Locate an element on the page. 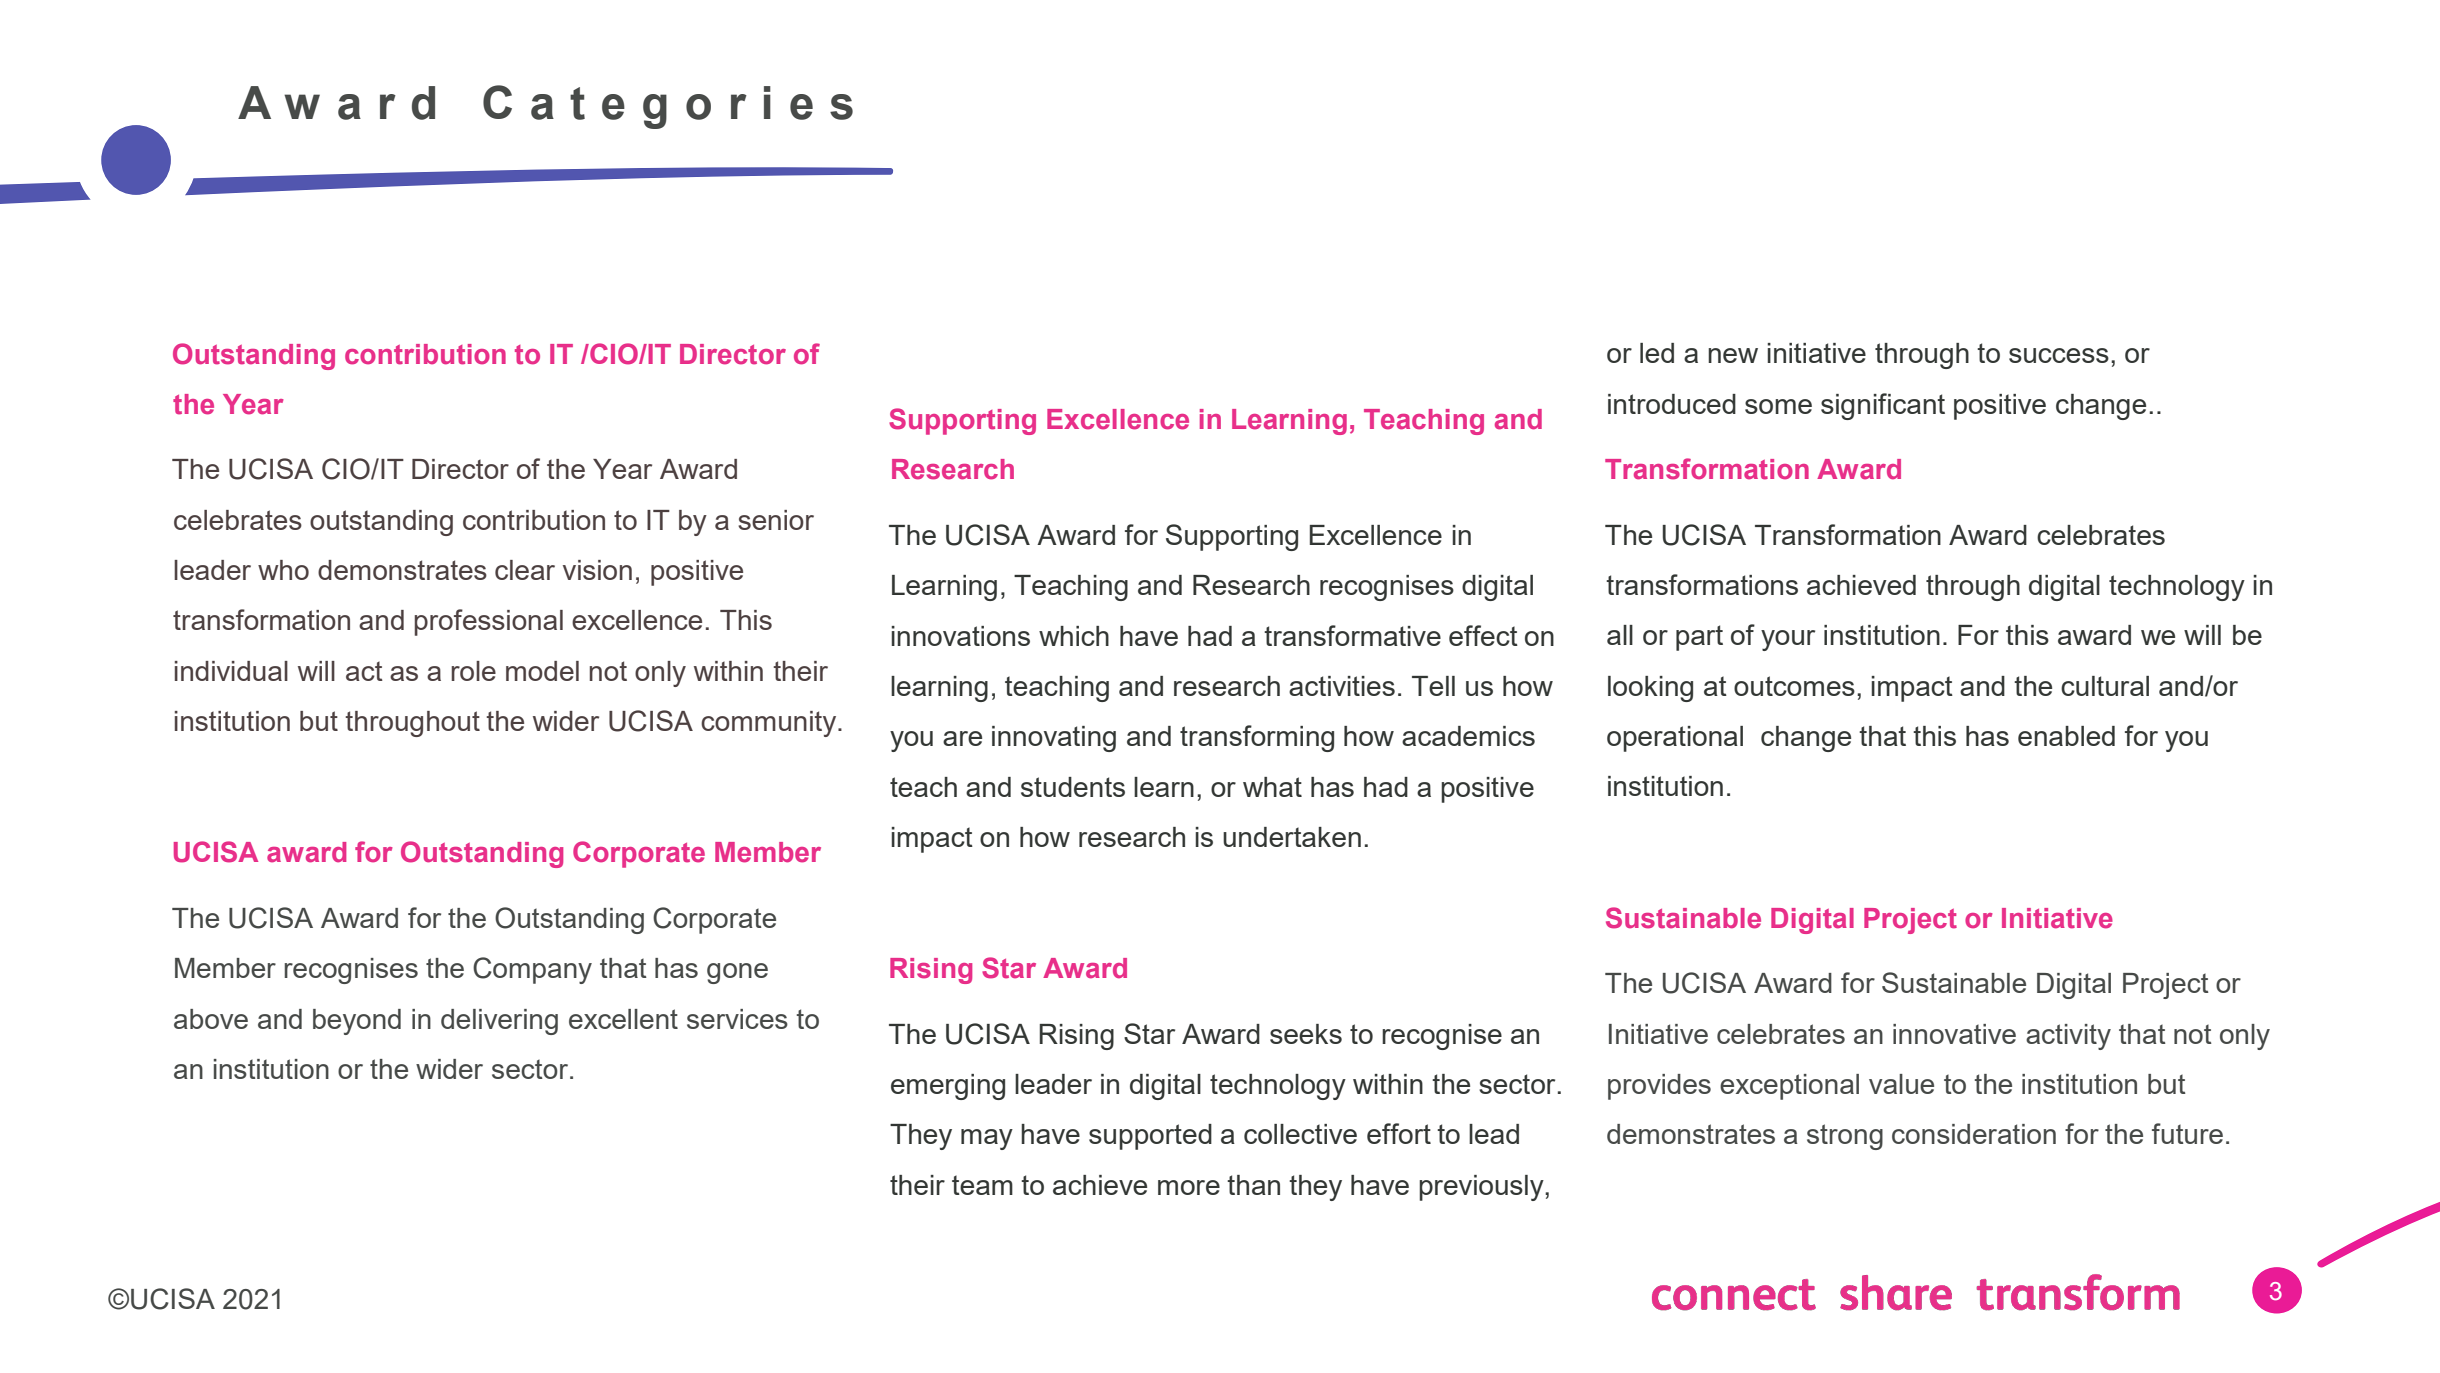 Image resolution: width=2440 pixels, height=1373 pixels. Categories is located at coordinates (668, 107).
